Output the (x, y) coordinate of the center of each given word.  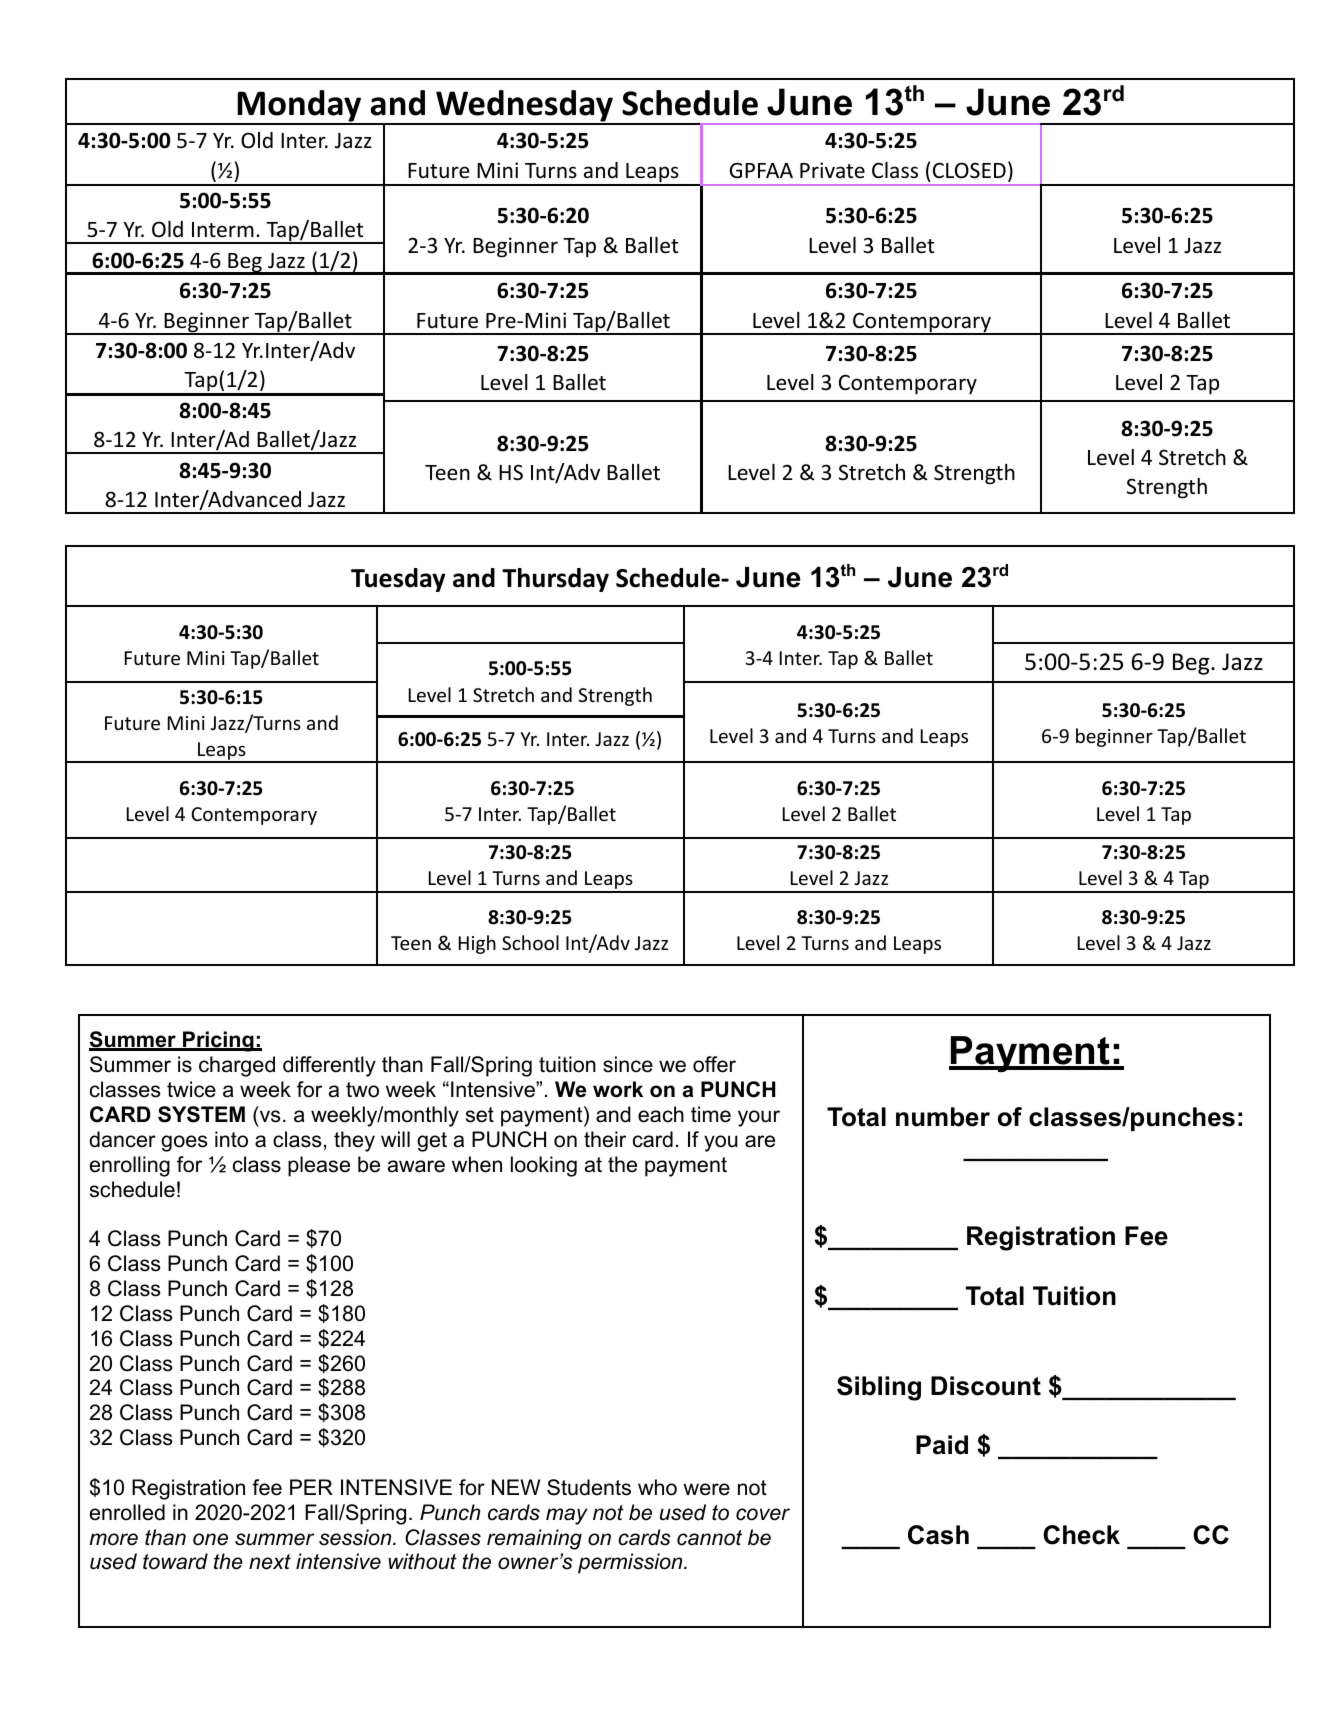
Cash (938, 1535)
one (210, 1539)
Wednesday (524, 107)
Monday (299, 107)
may (567, 1516)
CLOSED (969, 170)
